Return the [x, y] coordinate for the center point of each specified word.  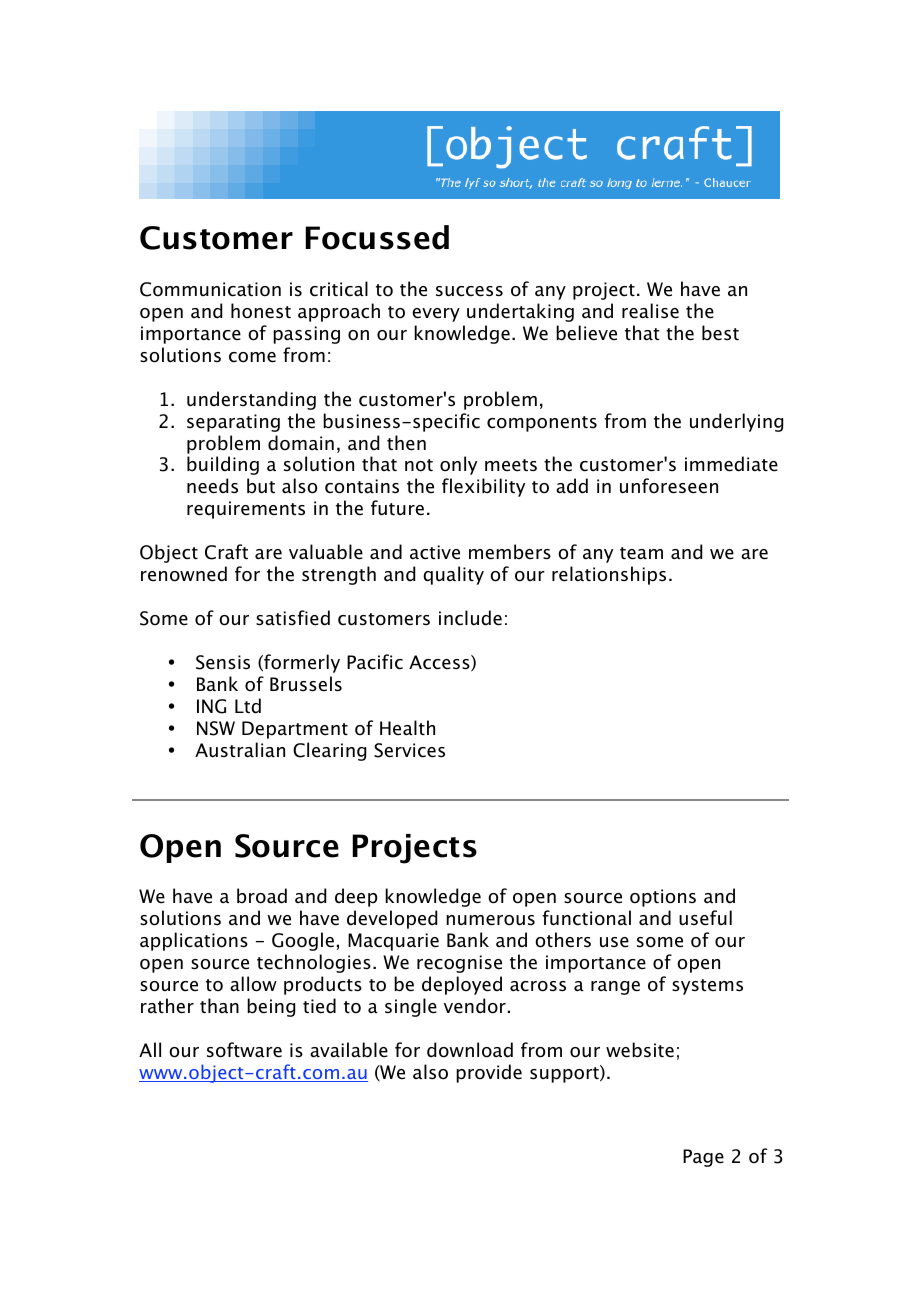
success [469, 291]
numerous [490, 920]
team [641, 553]
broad [262, 896]
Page [703, 1158]
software [244, 1050]
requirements [246, 510]
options [663, 898]
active [435, 552]
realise [650, 311]
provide [489, 1073]
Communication [210, 289]
